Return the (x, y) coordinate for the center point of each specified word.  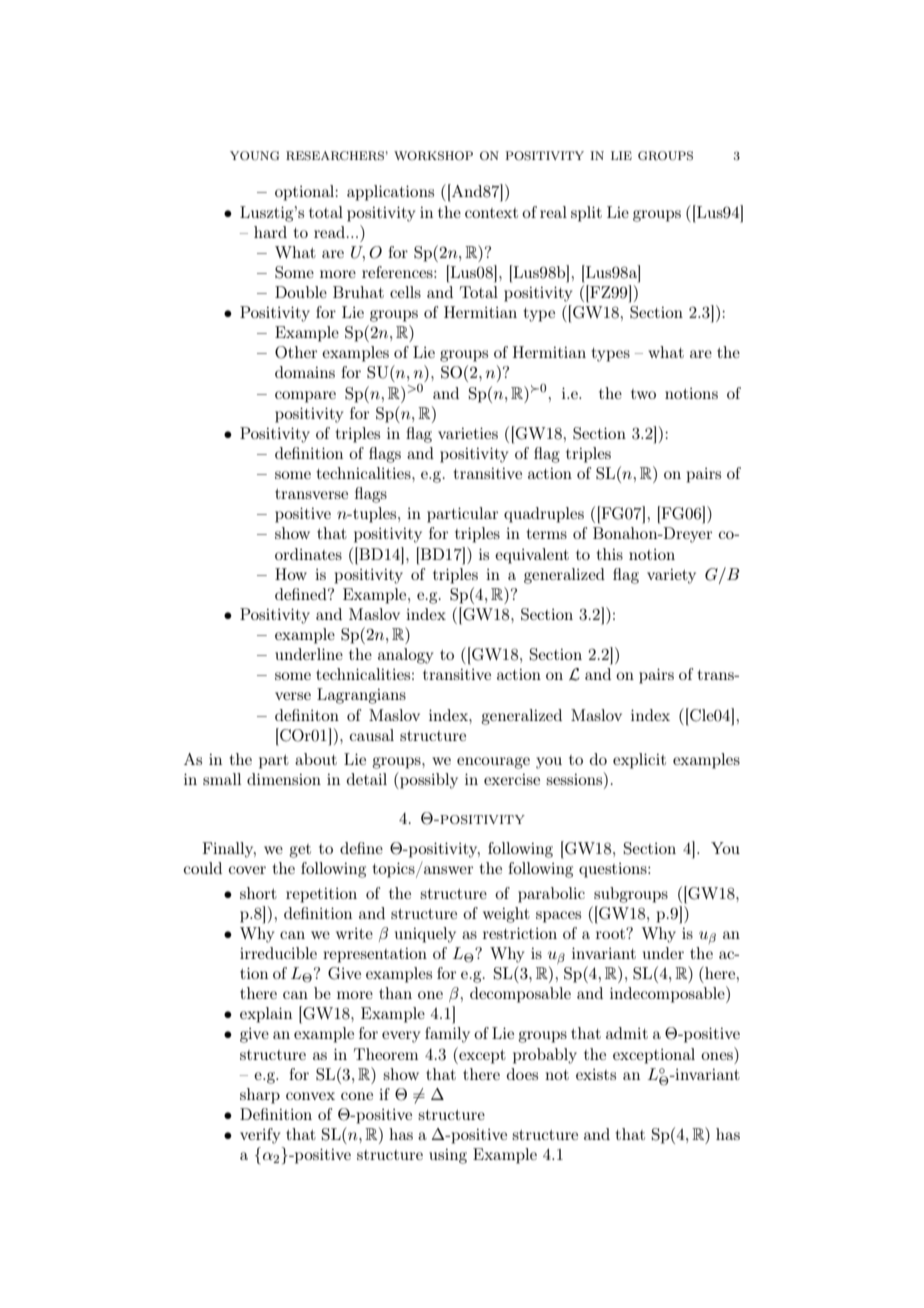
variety (671, 576)
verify (260, 1136)
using (448, 1156)
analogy (405, 656)
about (316, 759)
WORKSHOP (433, 156)
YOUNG (254, 156)
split (586, 214)
